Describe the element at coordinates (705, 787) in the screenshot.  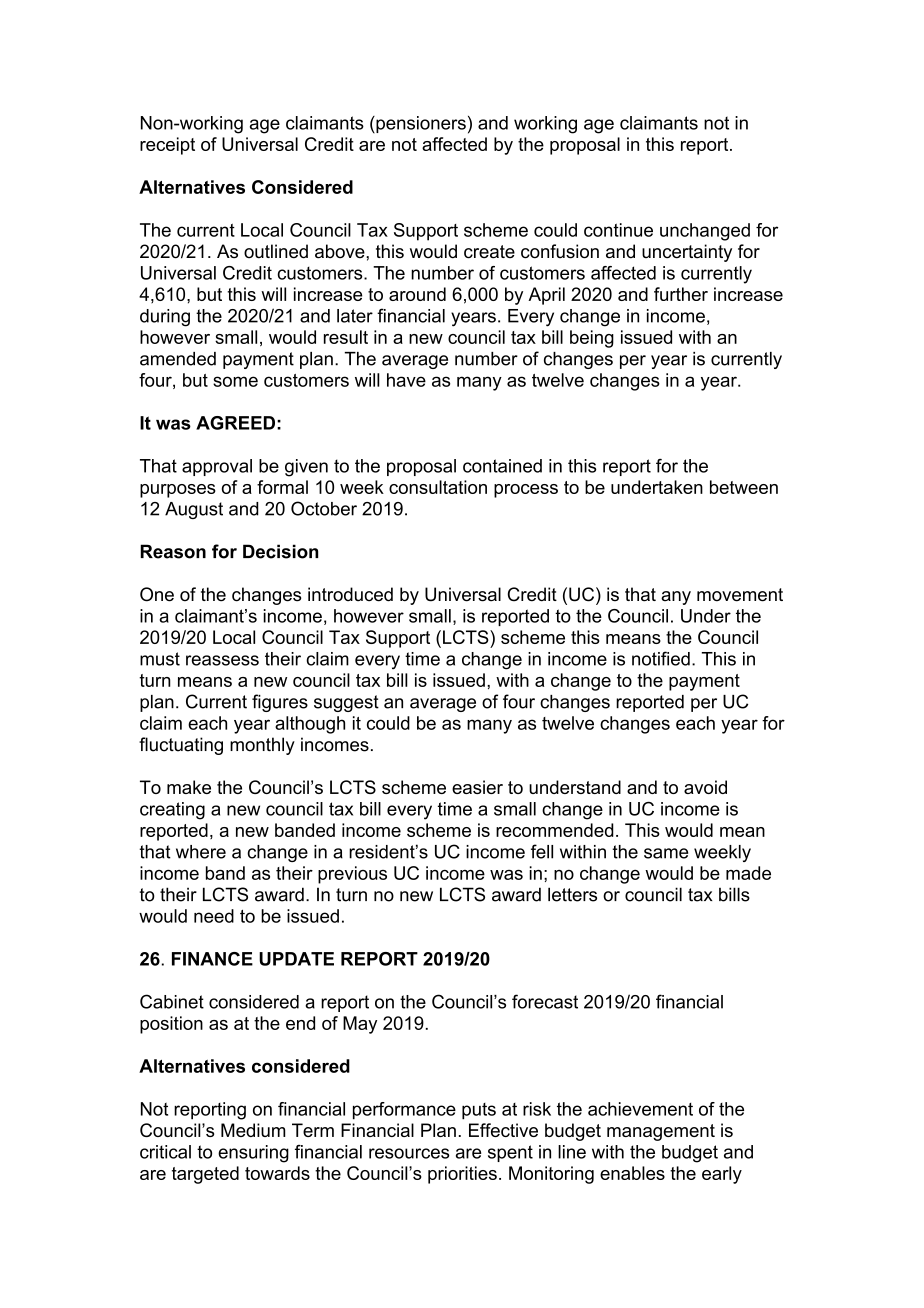
I see `avoid` at that location.
